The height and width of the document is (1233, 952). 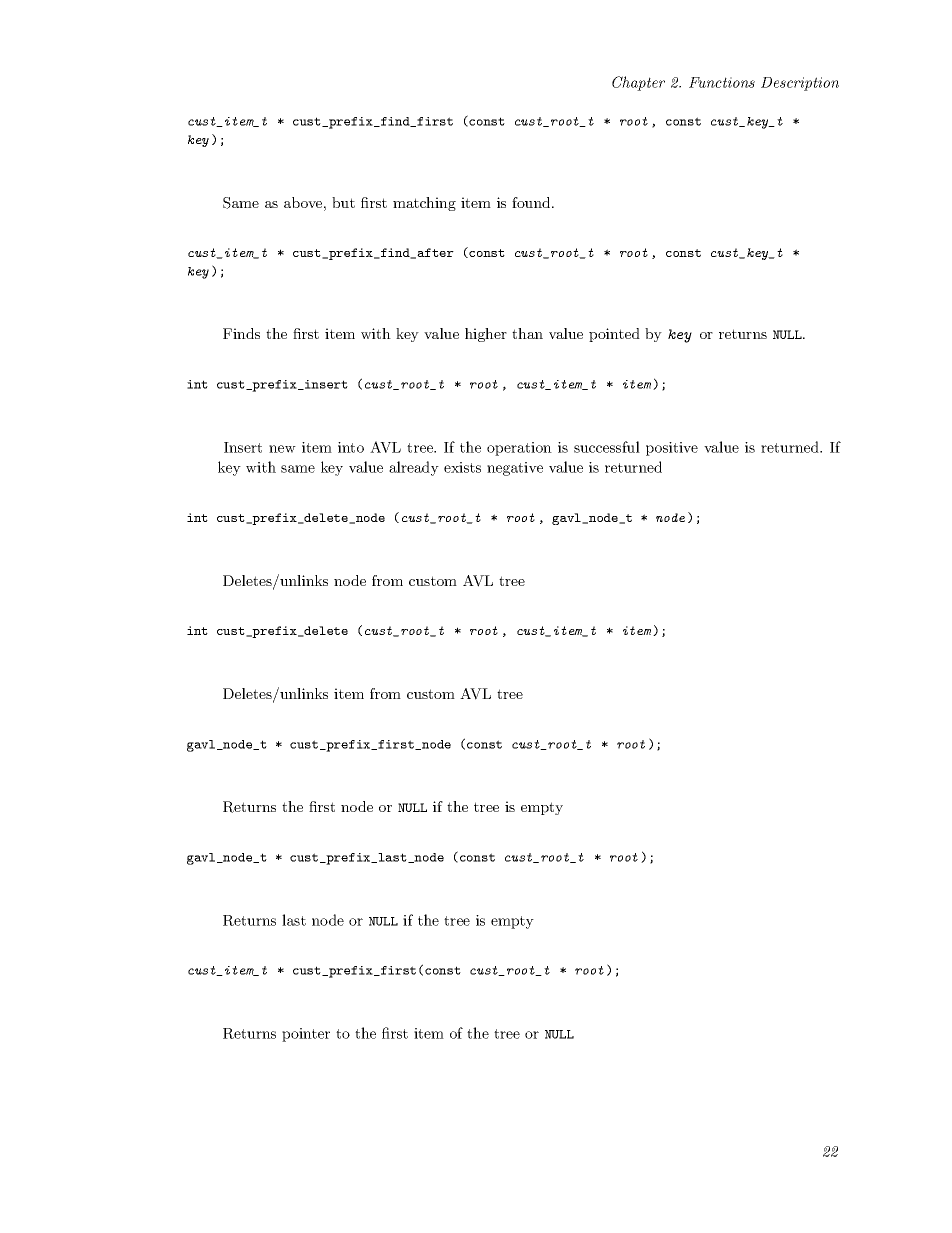 What do you see at coordinates (722, 82) in the document?
I see `Functions` at bounding box center [722, 82].
